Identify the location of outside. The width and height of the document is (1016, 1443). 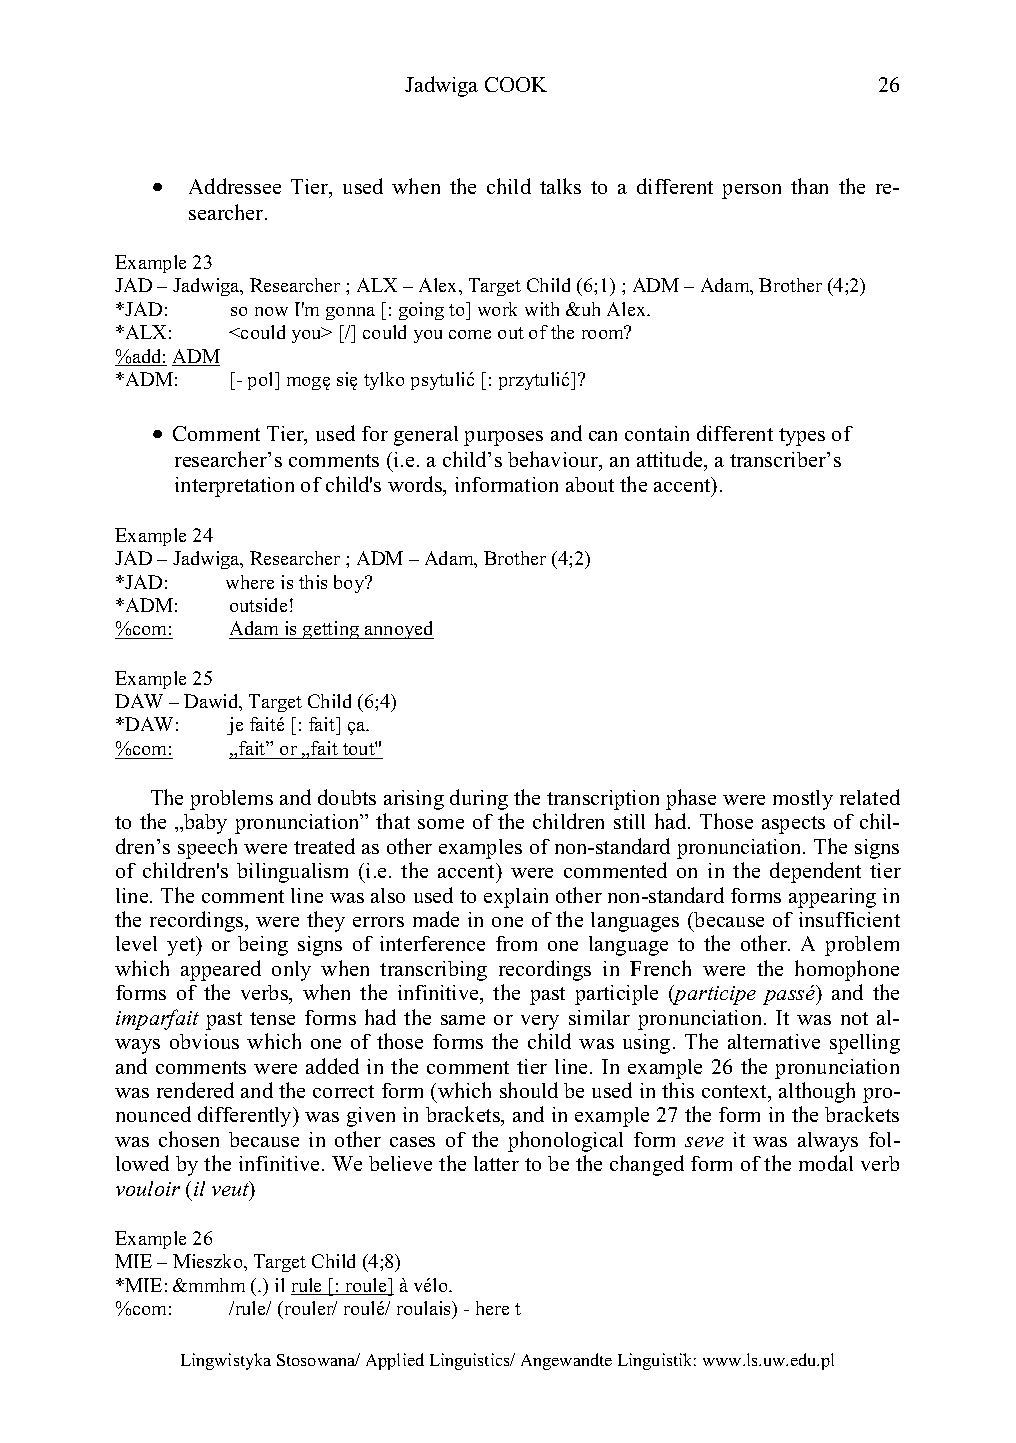
(258, 605).
